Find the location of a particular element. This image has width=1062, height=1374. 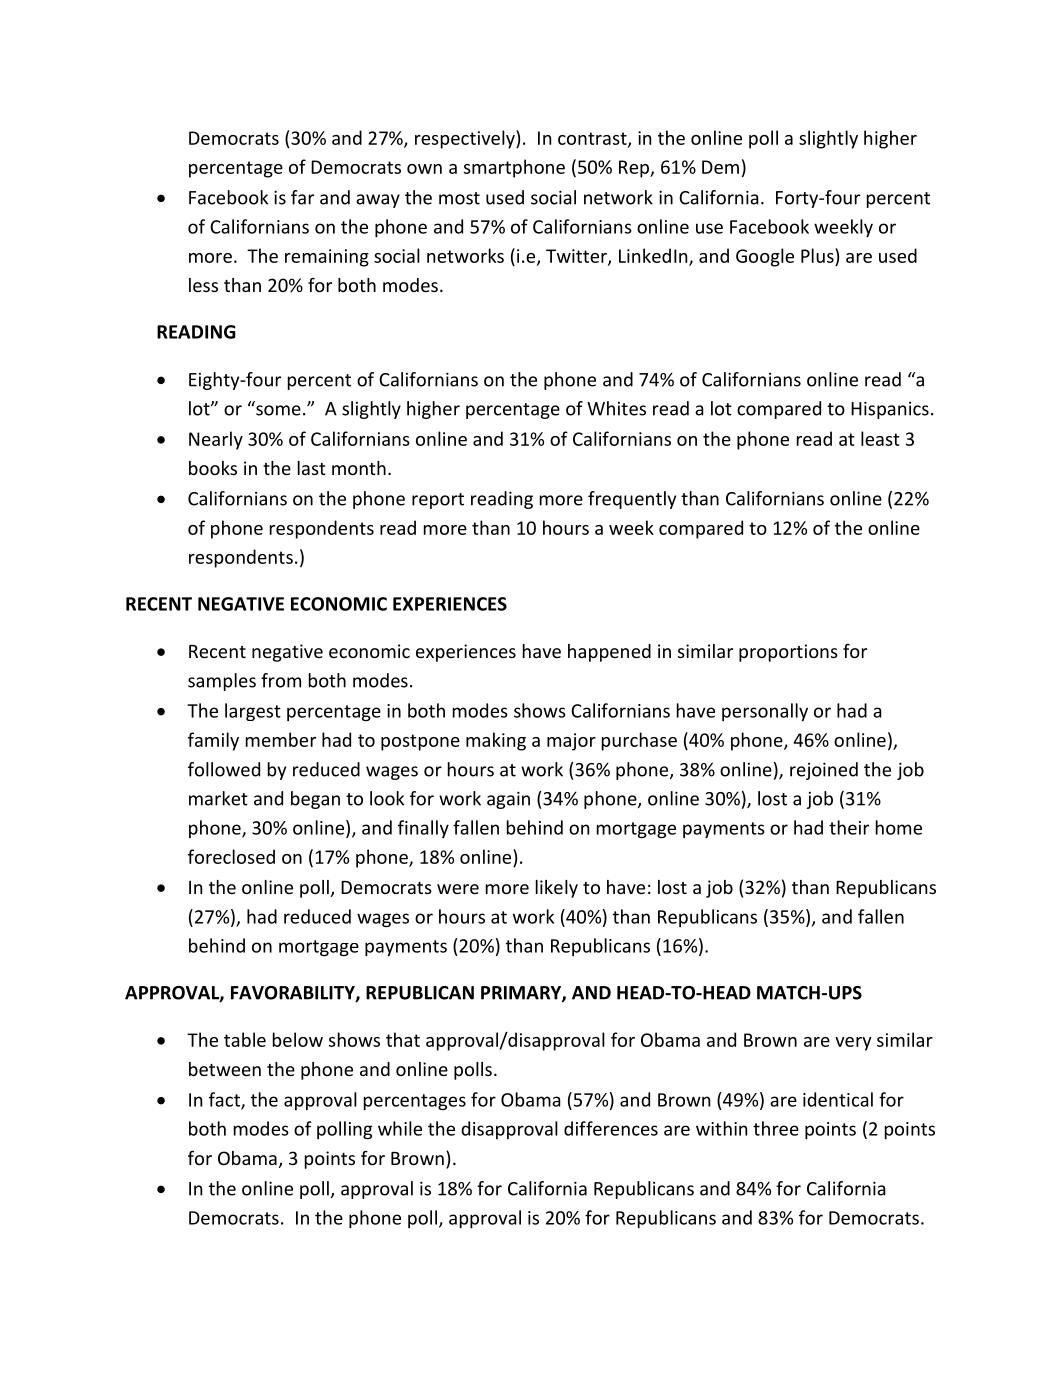

Plus is located at coordinates (818, 255).
